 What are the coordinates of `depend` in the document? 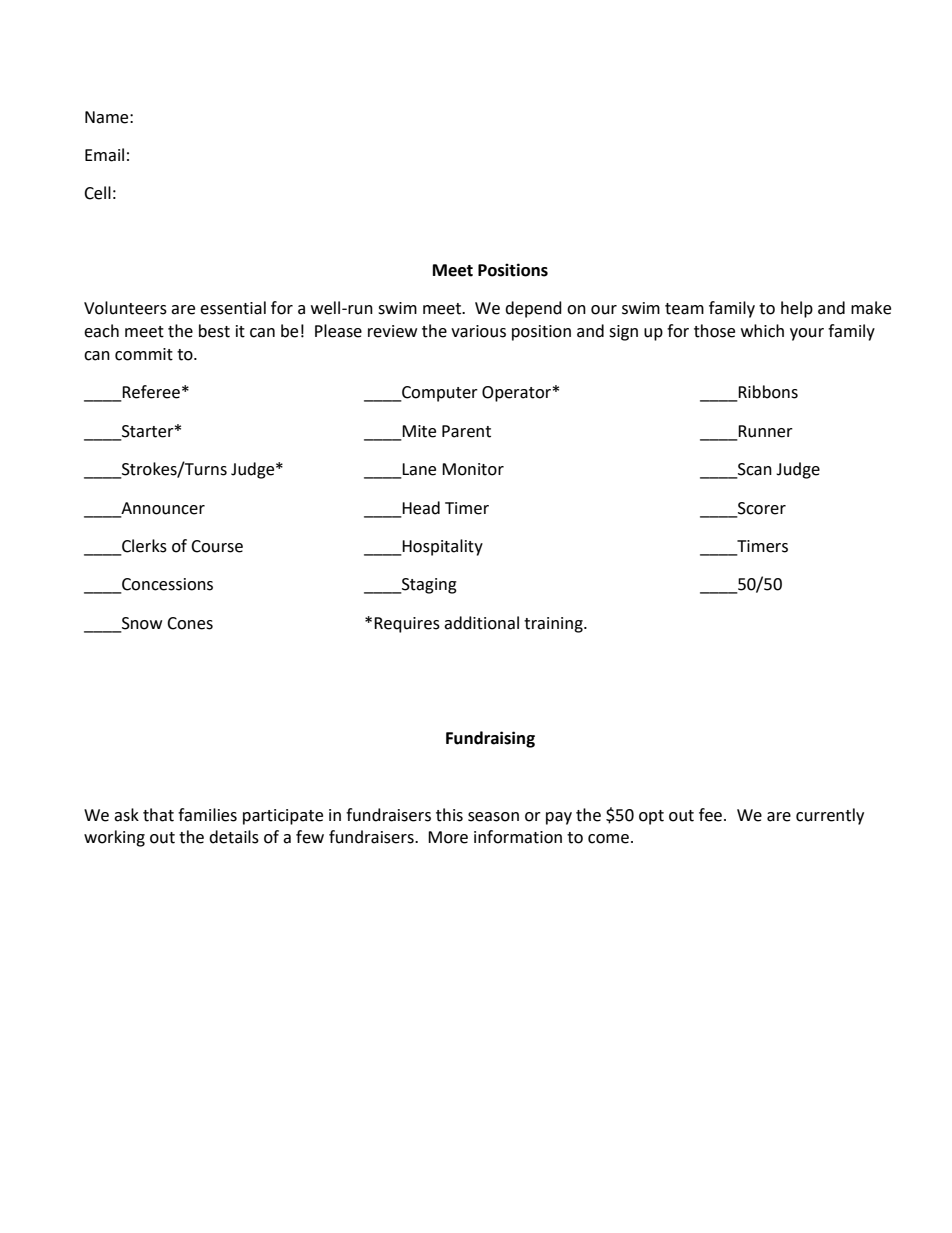 It's located at (533, 309).
